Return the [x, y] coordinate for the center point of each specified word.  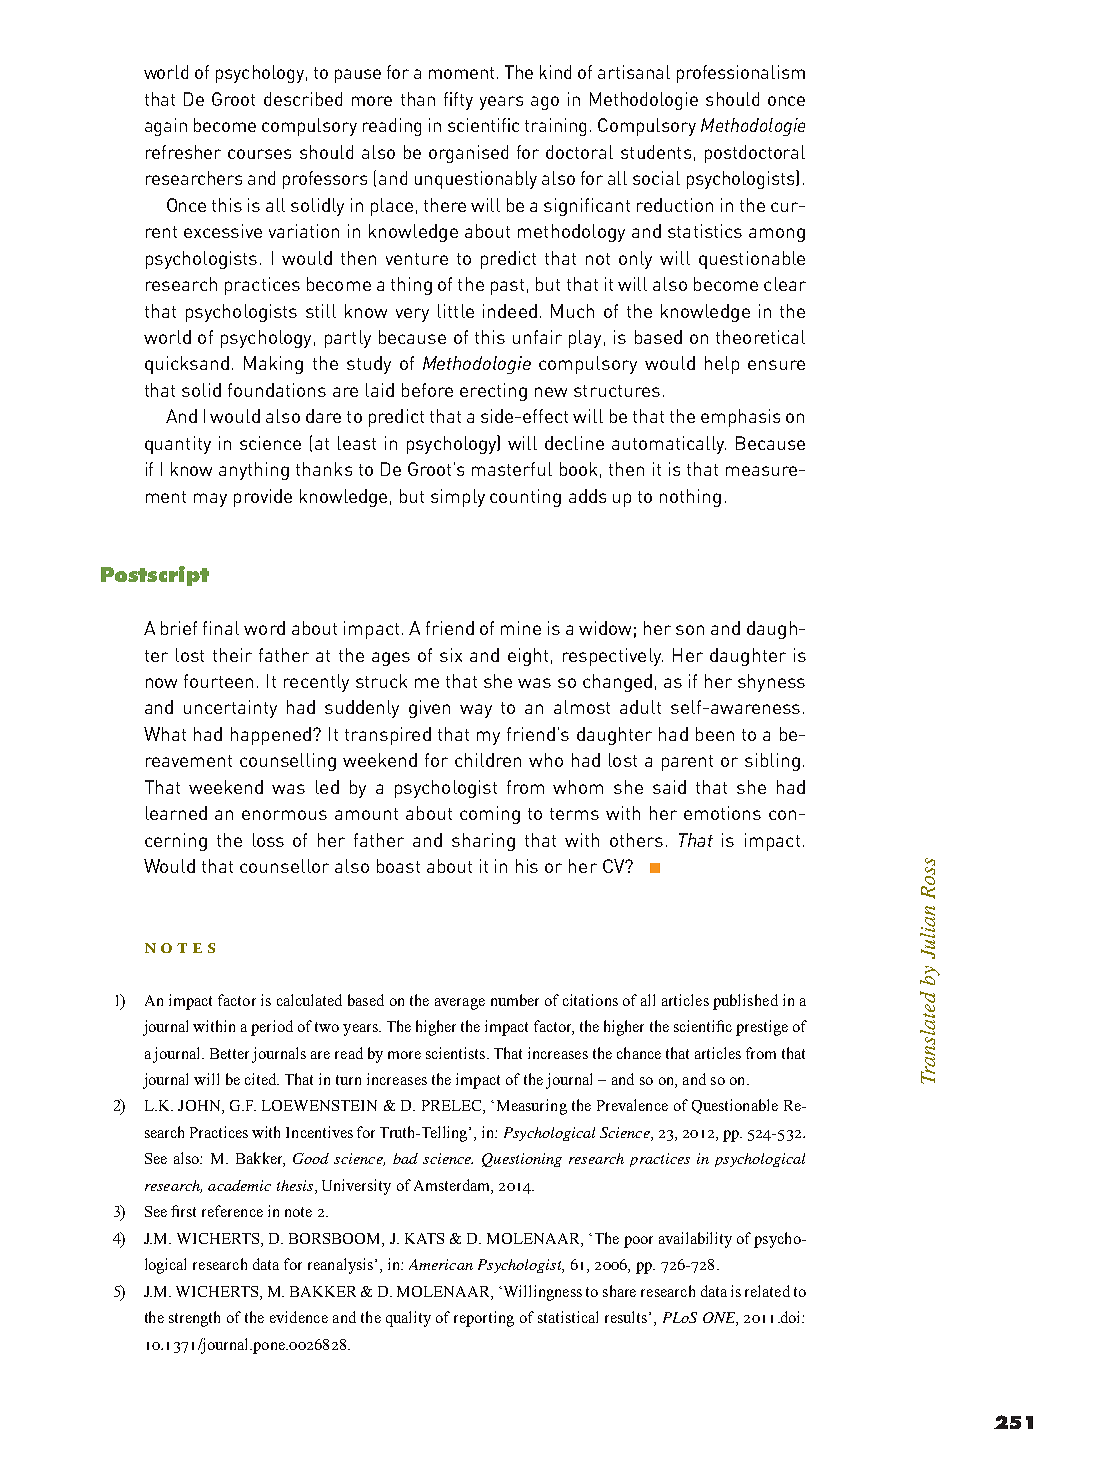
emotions [722, 813]
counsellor [284, 866]
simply [458, 498]
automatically [669, 445]
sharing [483, 842]
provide [263, 498]
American [441, 1264]
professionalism [741, 74]
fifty [458, 101]
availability [695, 1240]
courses [259, 154]
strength [194, 1319]
